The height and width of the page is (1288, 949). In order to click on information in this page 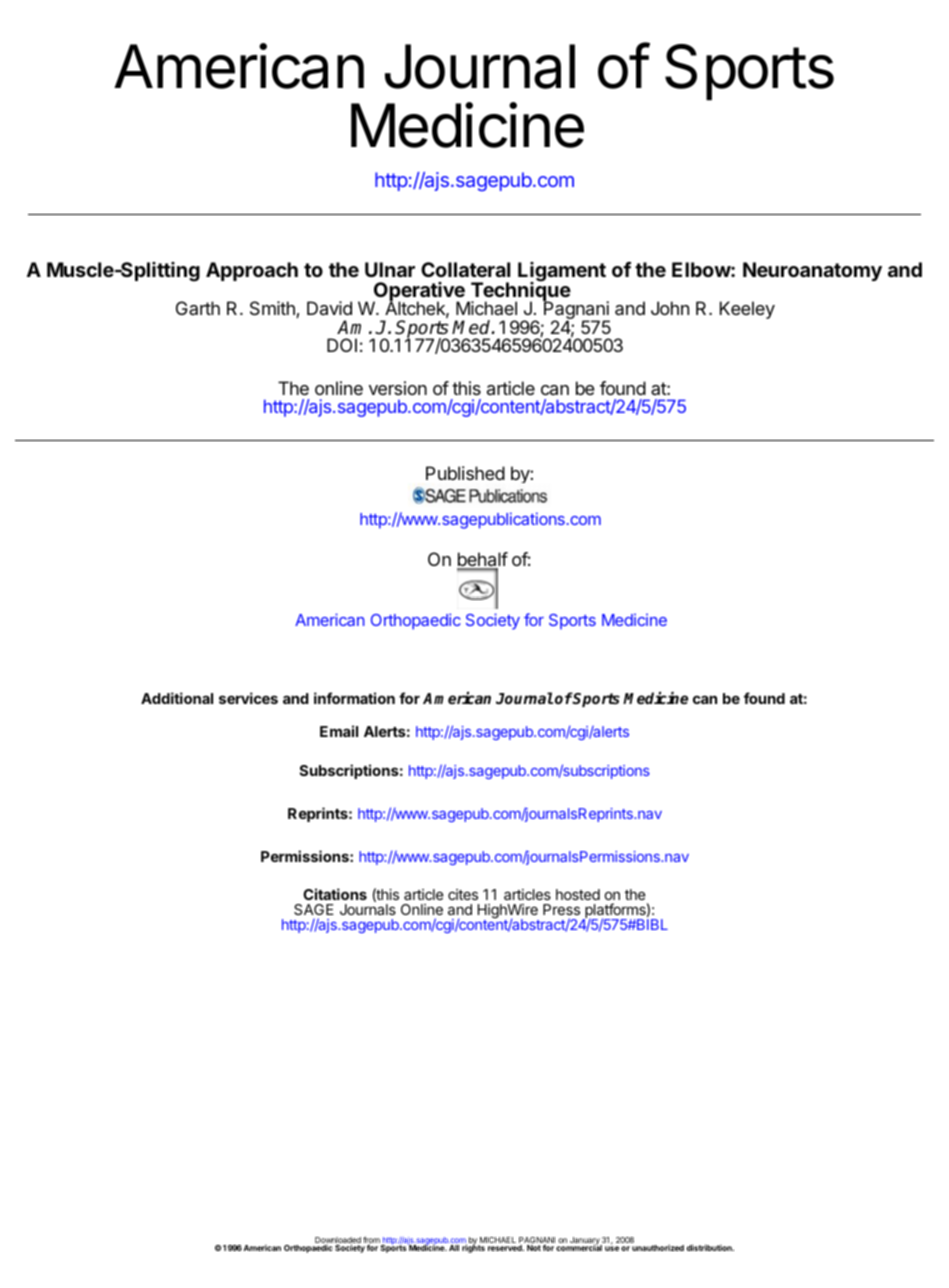, I will do `click(354, 698)`.
